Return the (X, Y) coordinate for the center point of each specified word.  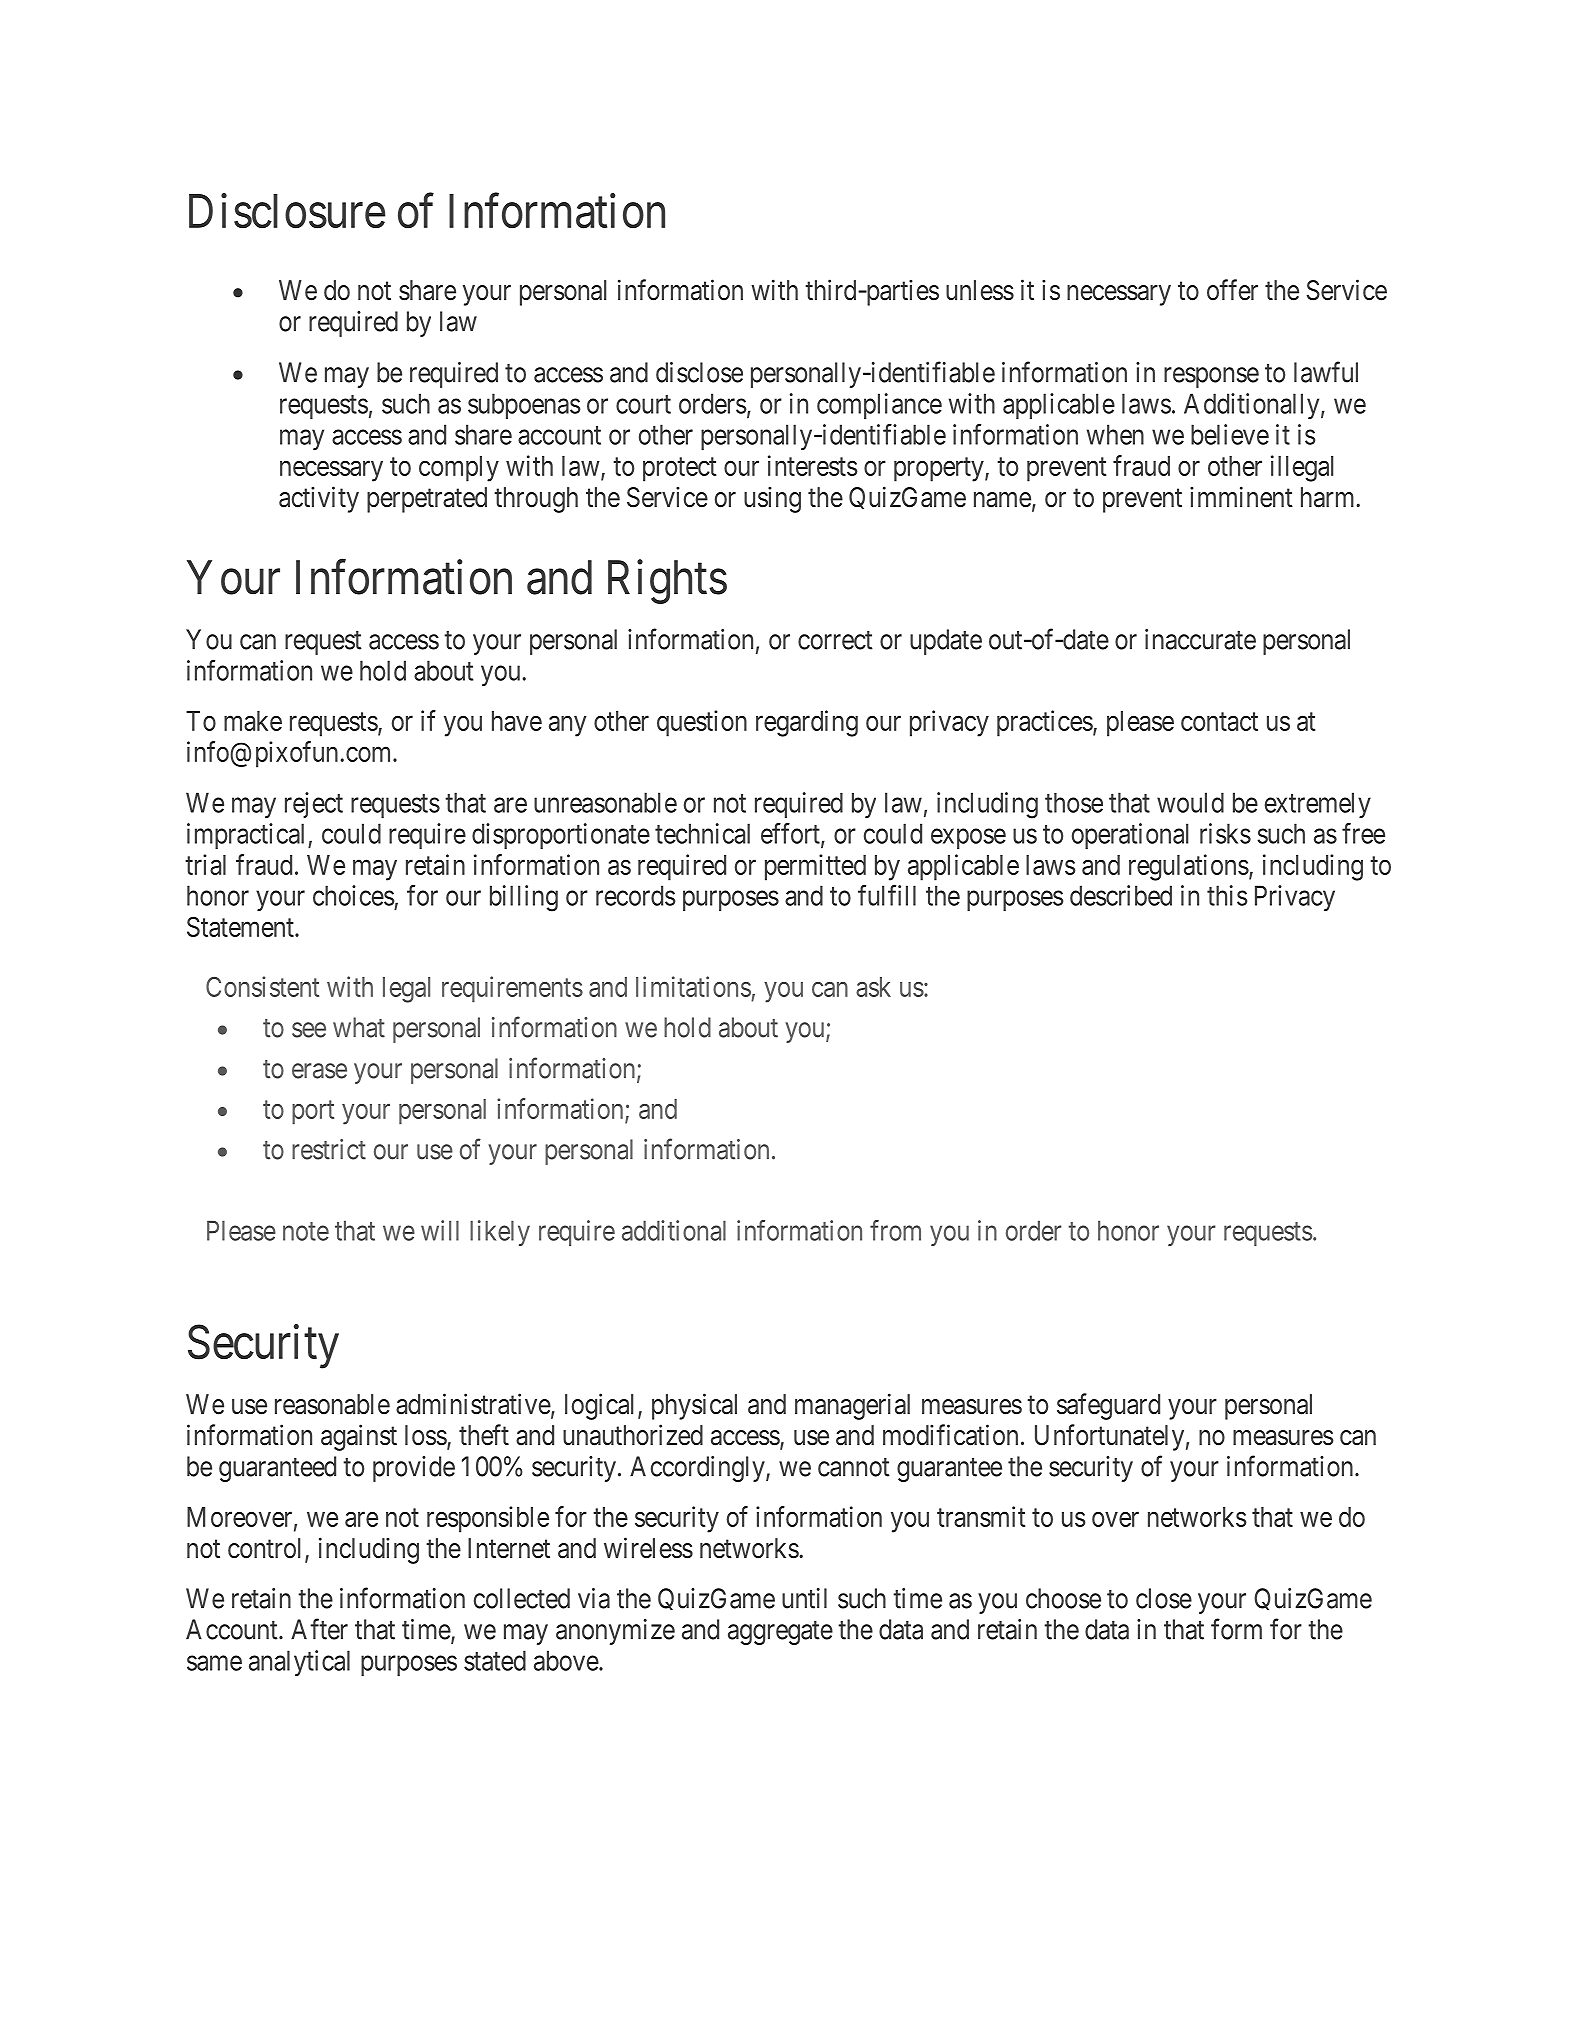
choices (354, 895)
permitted (815, 867)
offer (1232, 290)
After (319, 1629)
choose (1063, 1598)
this (1227, 895)
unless (980, 290)
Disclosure (287, 211)
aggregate (780, 1633)
